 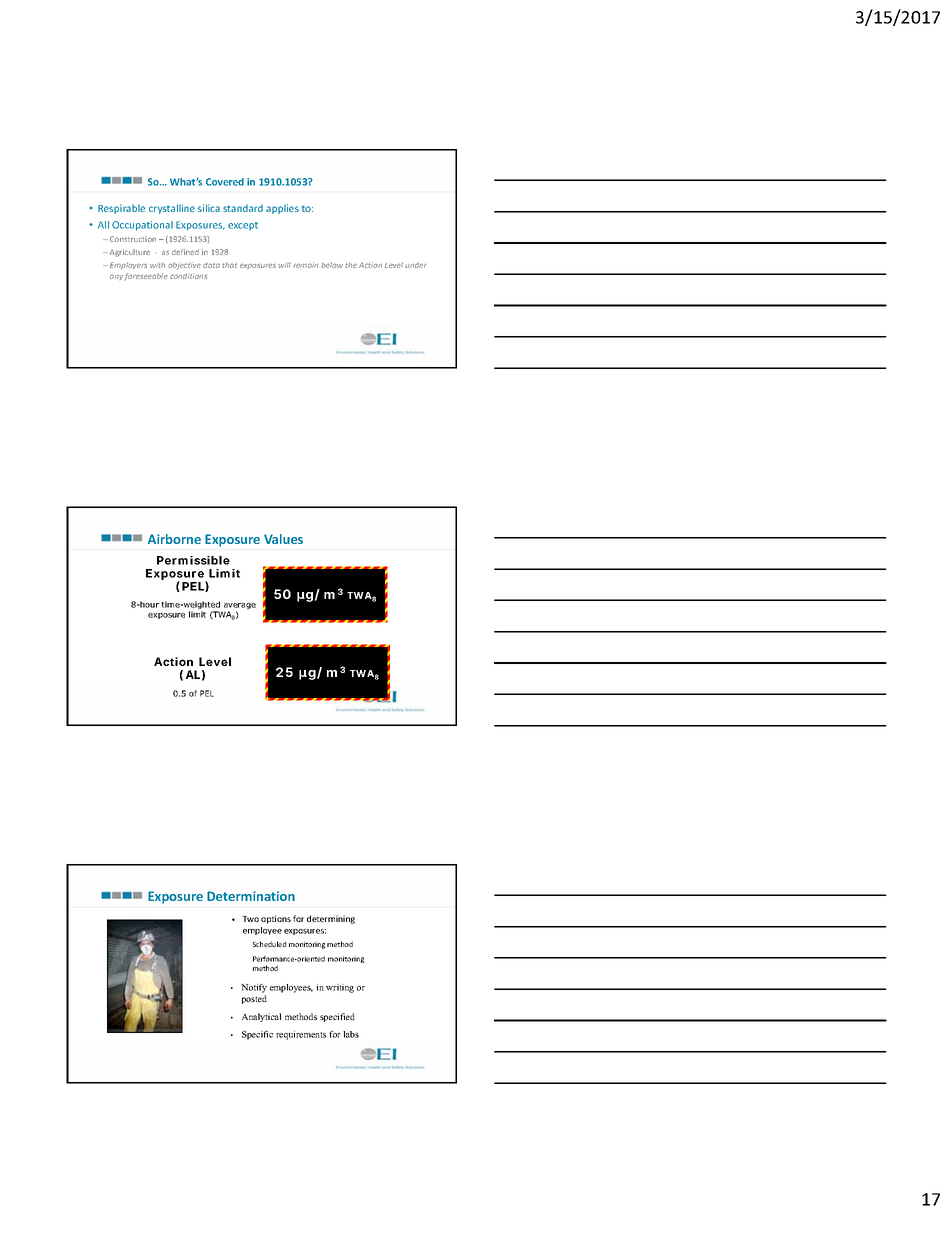 What do you see at coordinates (282, 209) in the screenshot?
I see `applies` at bounding box center [282, 209].
